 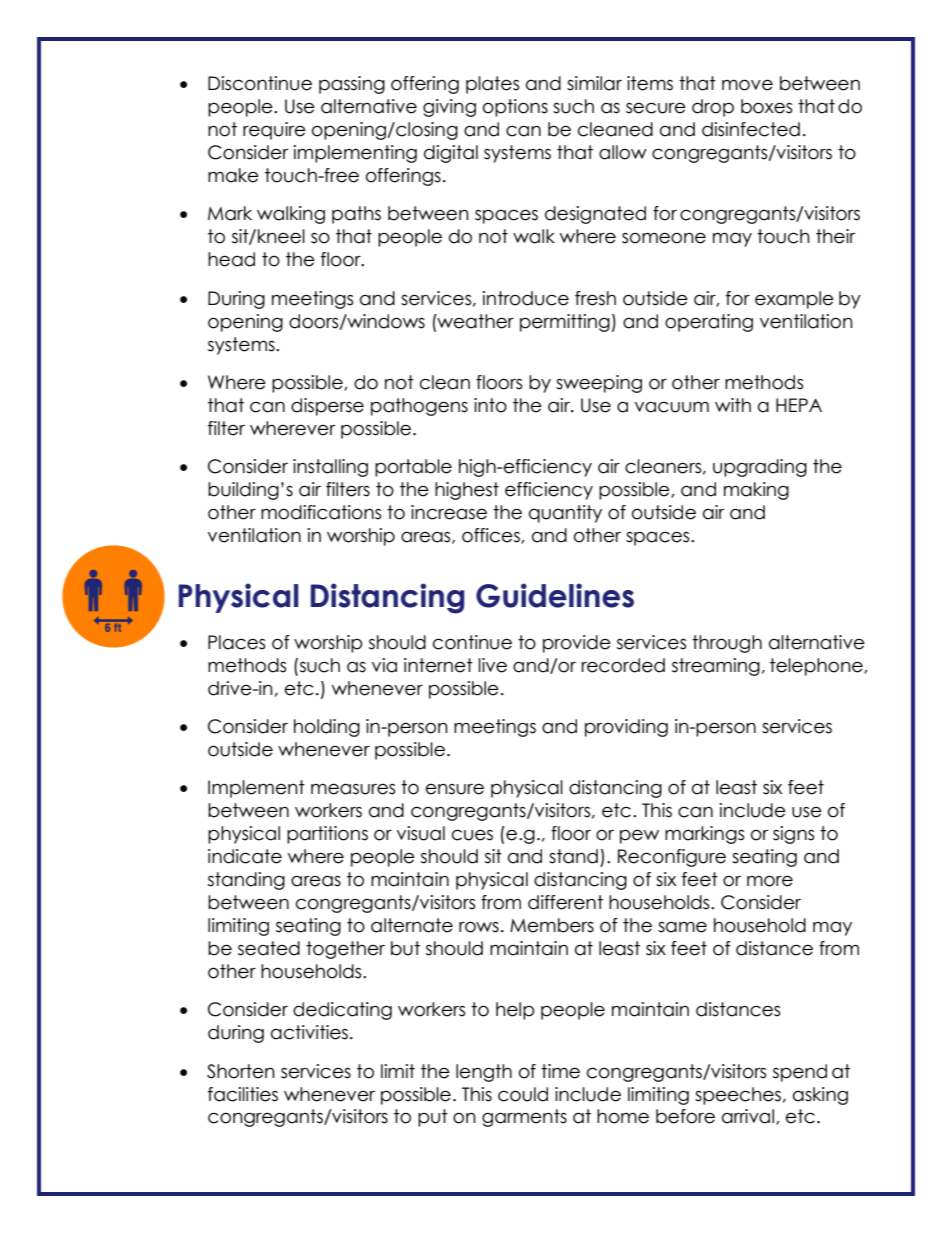 I want to click on Guidelines, so click(x=555, y=595).
